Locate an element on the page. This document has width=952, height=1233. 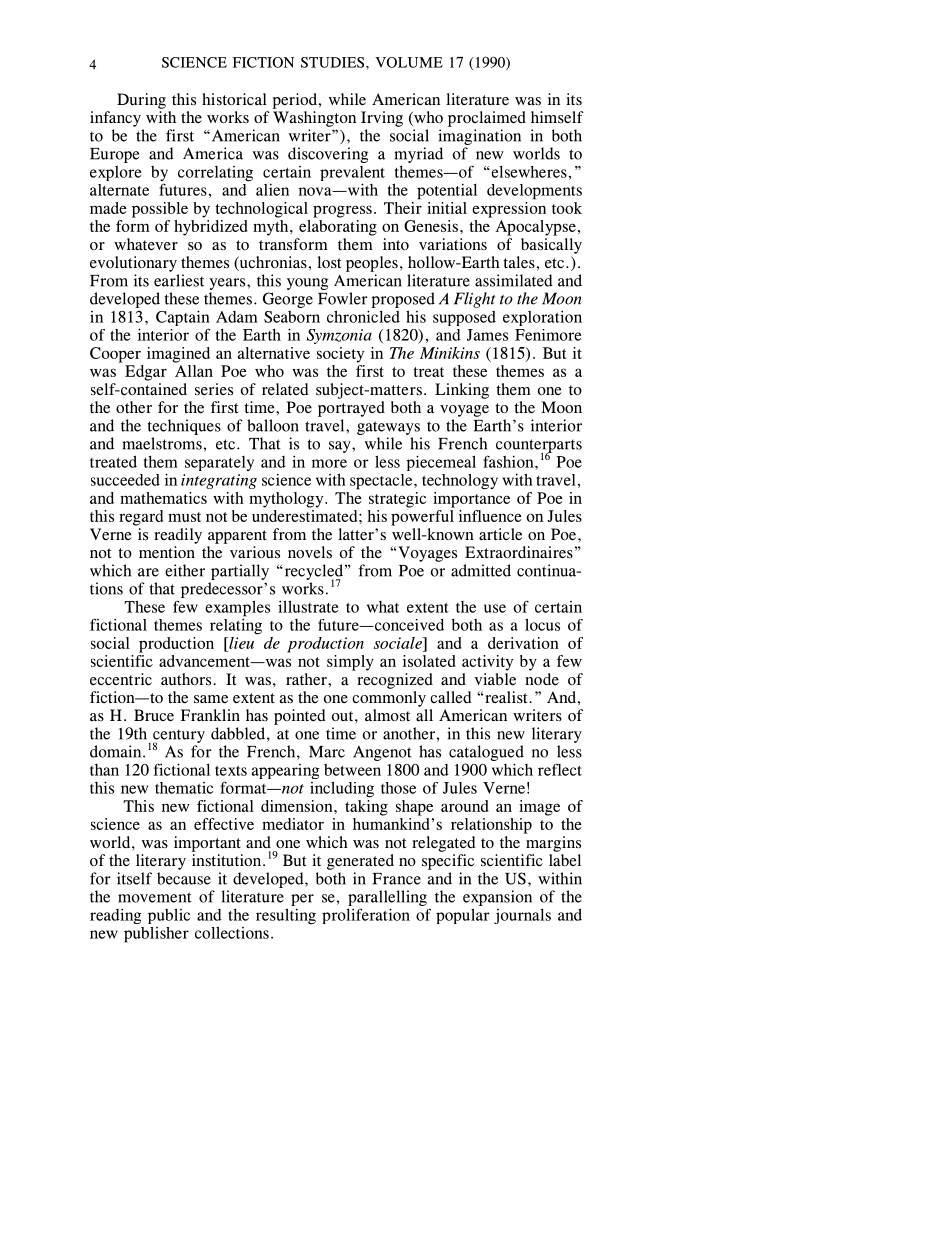
public is located at coordinates (169, 916).
